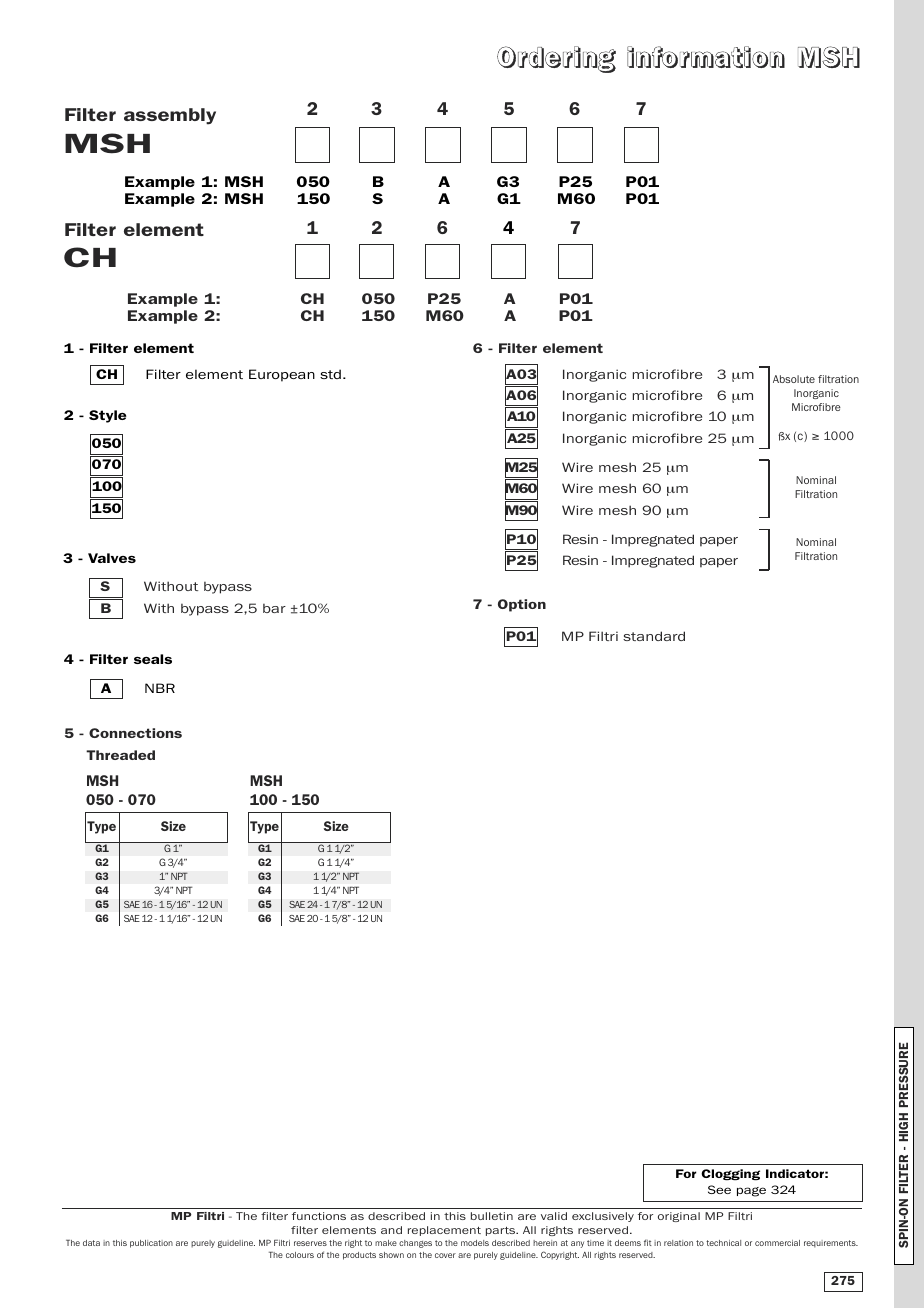 The height and width of the page is (1308, 924). I want to click on publication, so click(151, 1244).
